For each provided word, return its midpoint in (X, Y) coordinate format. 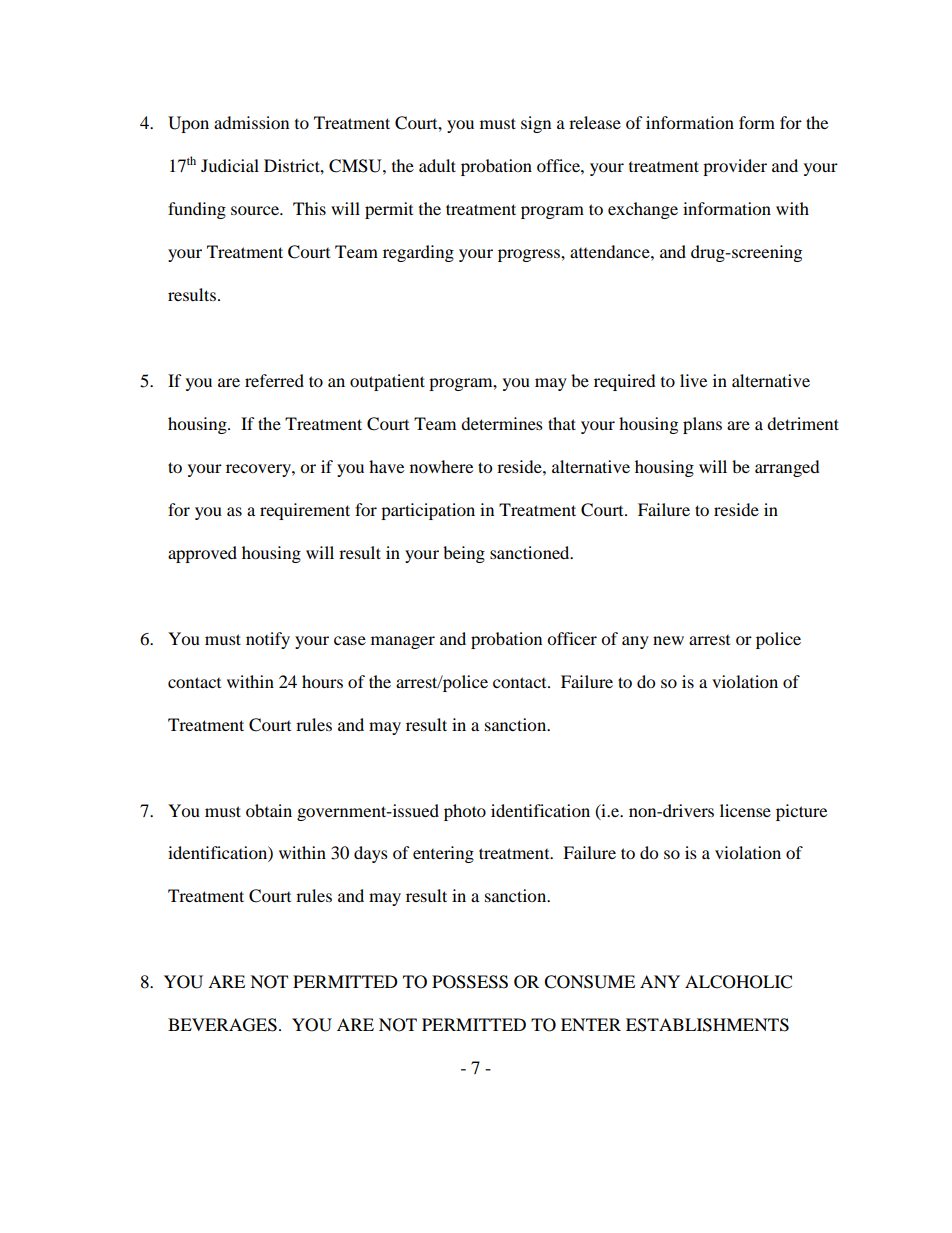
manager (403, 642)
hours (322, 681)
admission (251, 122)
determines (502, 423)
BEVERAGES (222, 1025)
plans (702, 425)
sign (536, 124)
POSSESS (470, 982)
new (668, 640)
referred (274, 380)
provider (735, 167)
